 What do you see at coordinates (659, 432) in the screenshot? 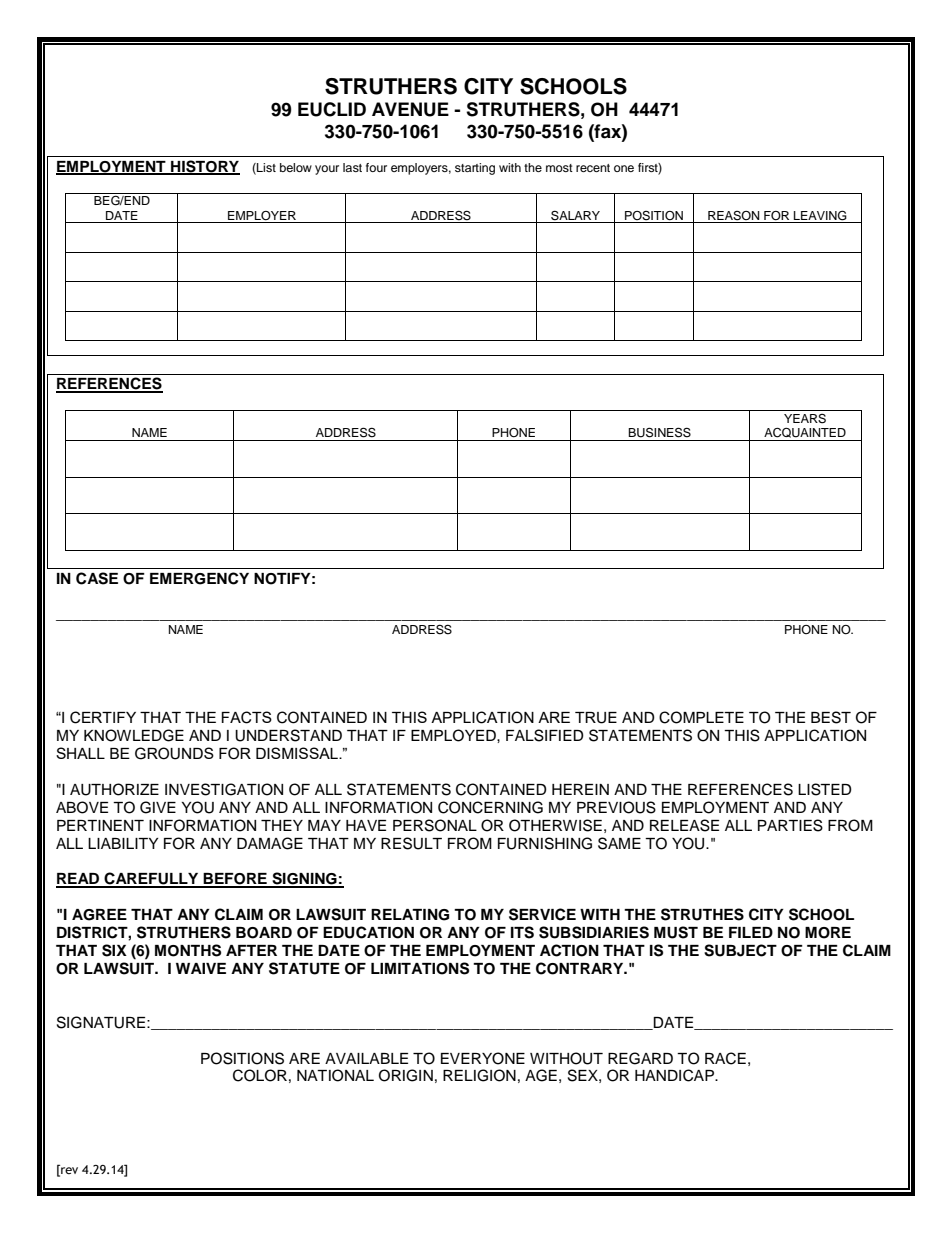
I see `BUSINESS` at bounding box center [659, 432].
